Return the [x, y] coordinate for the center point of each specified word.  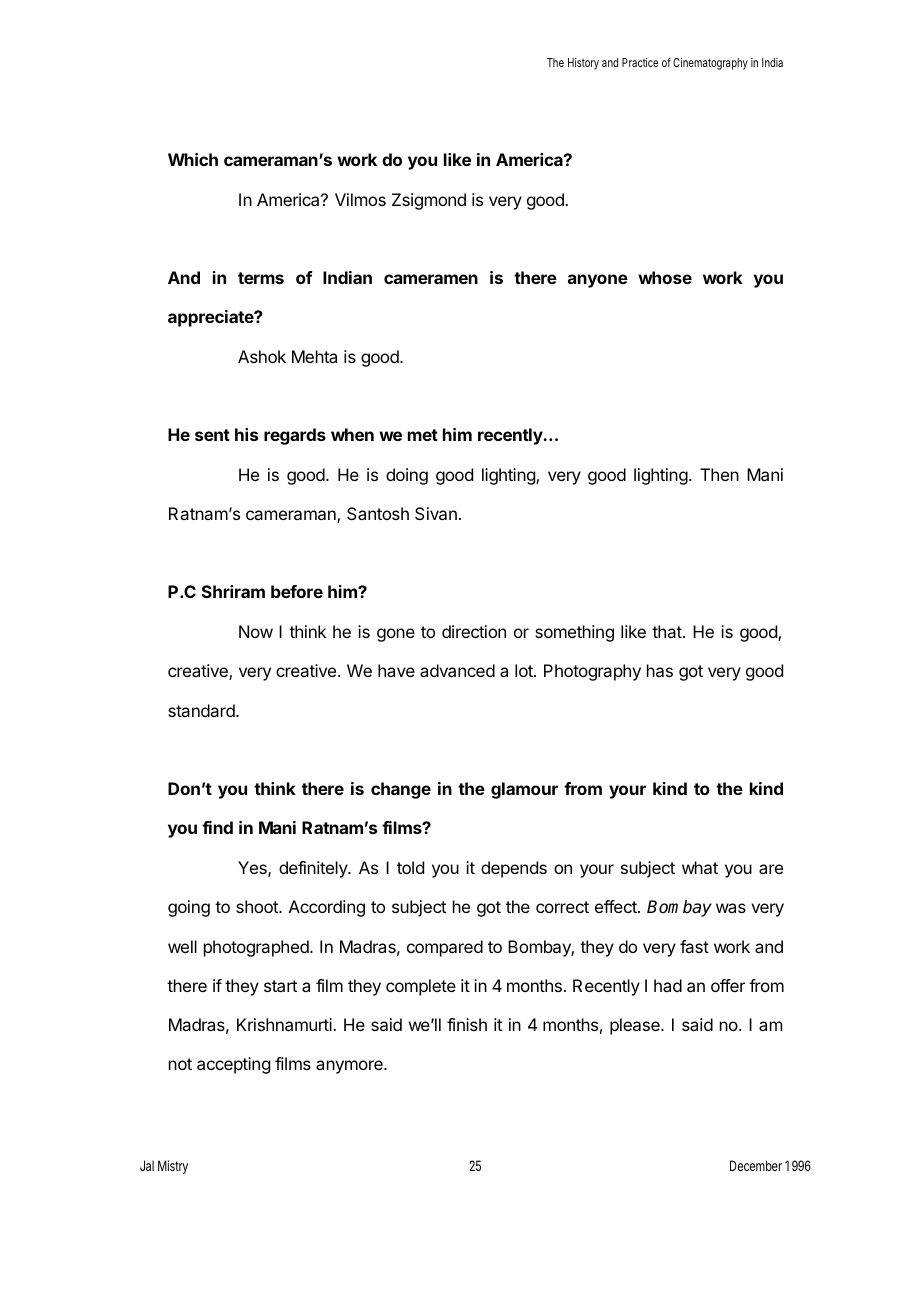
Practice [640, 62]
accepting [233, 1065]
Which [193, 159]
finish [467, 1024]
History [583, 64]
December [758, 1165]
